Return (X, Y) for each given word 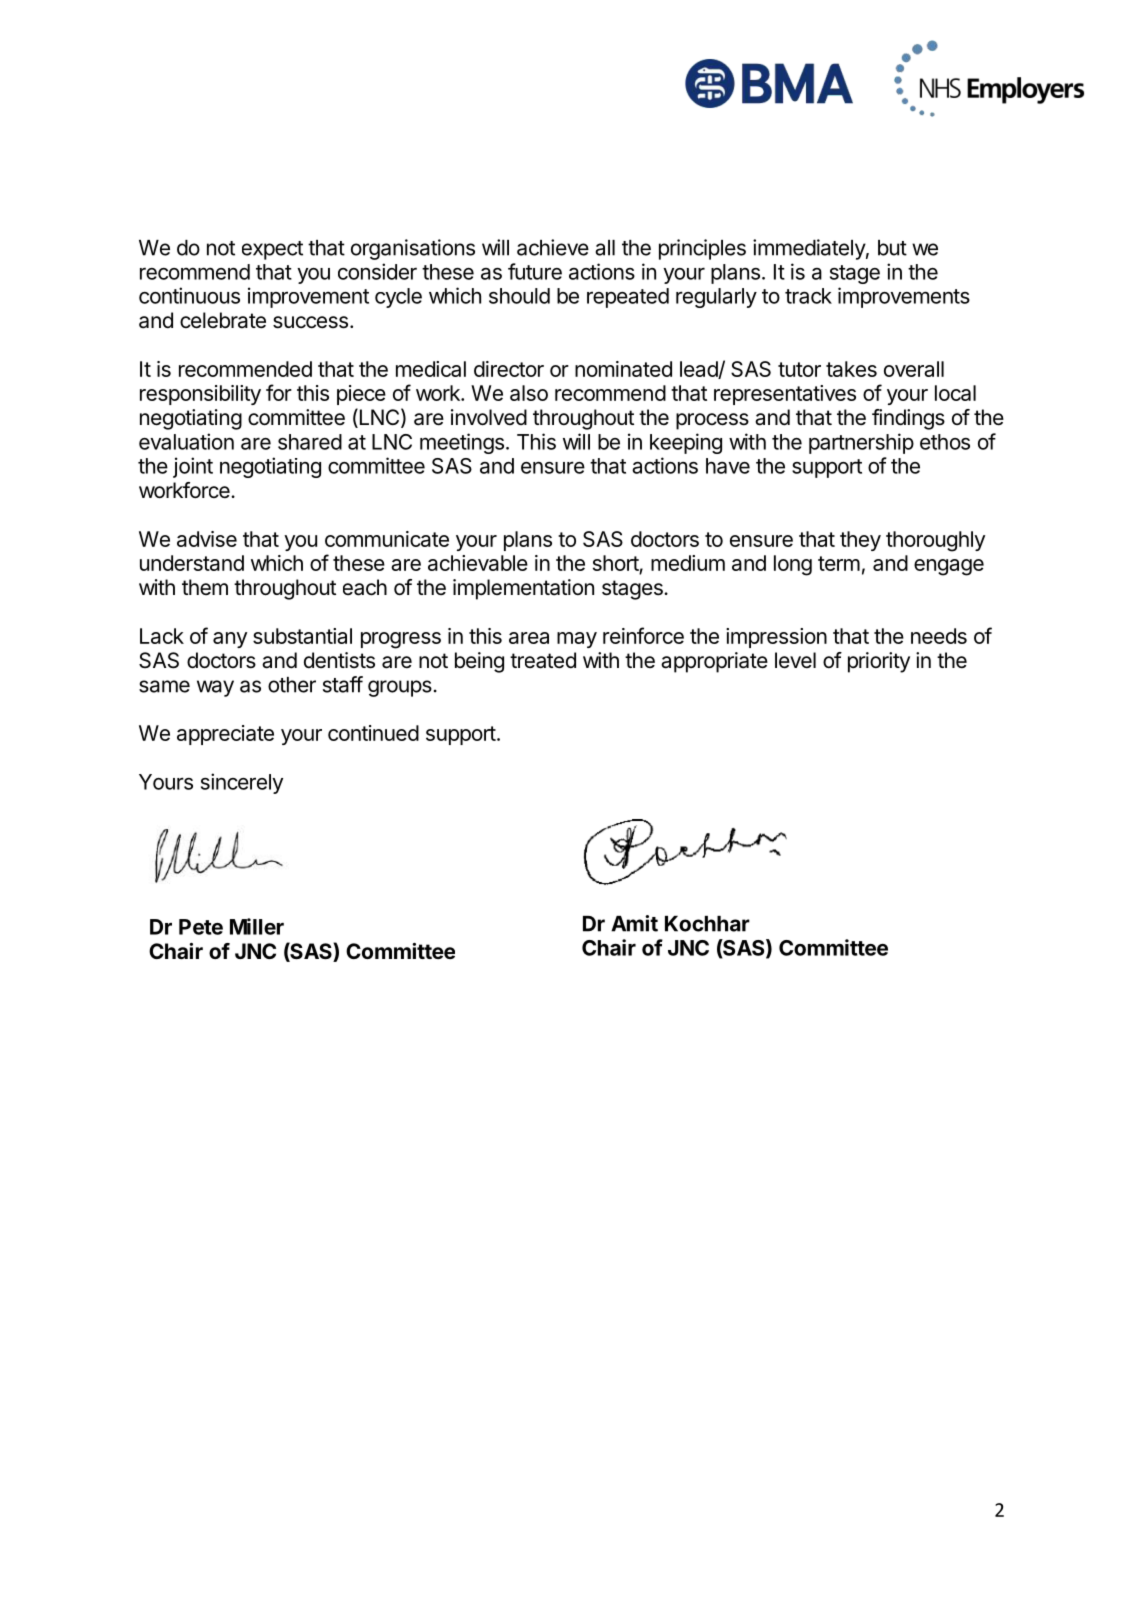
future (535, 271)
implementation (523, 589)
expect (272, 250)
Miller (257, 926)
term (839, 563)
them (205, 587)
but (892, 248)
